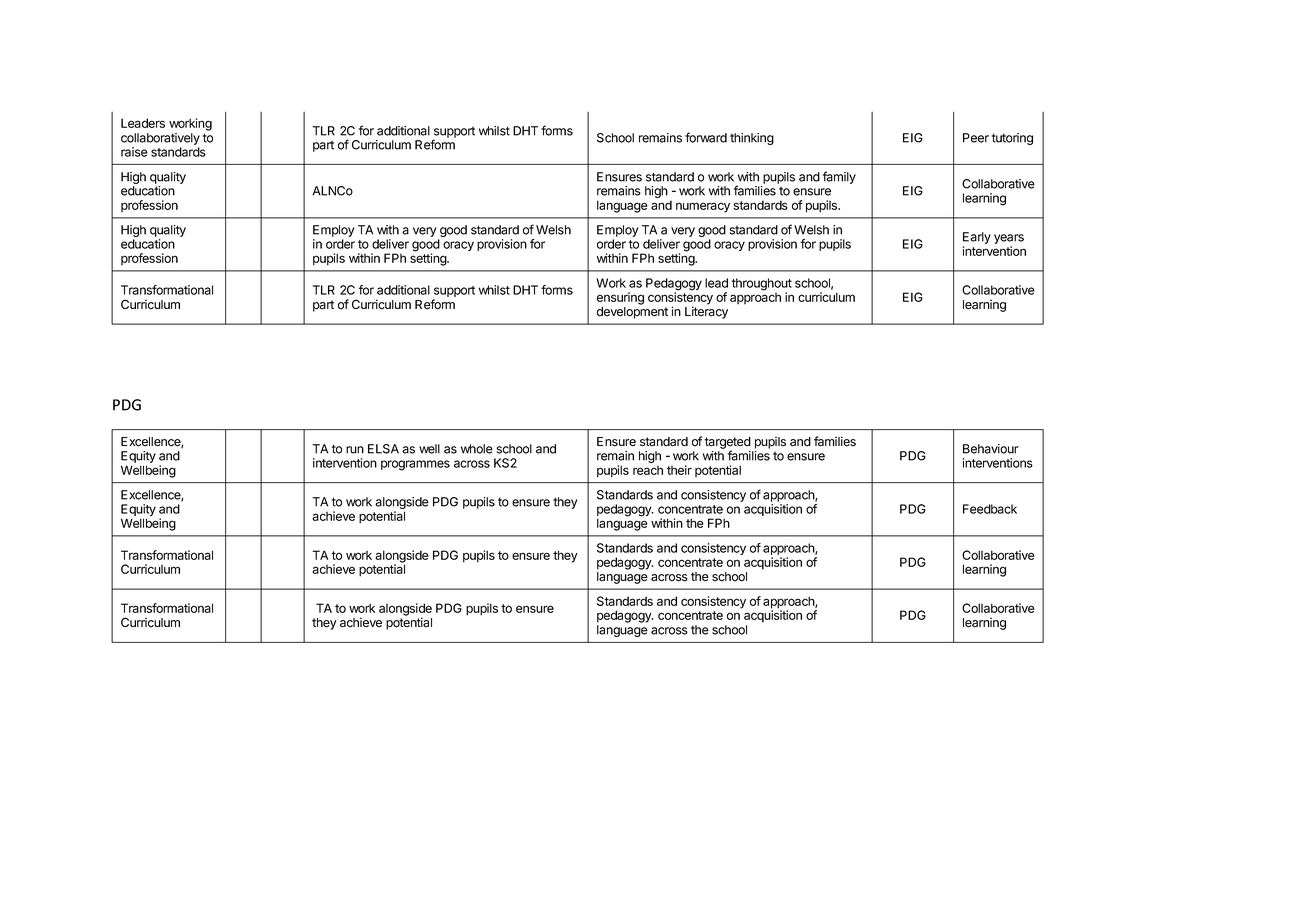 The height and width of the screenshot is (924, 1308). What do you see at coordinates (976, 138) in the screenshot?
I see `Peer` at bounding box center [976, 138].
